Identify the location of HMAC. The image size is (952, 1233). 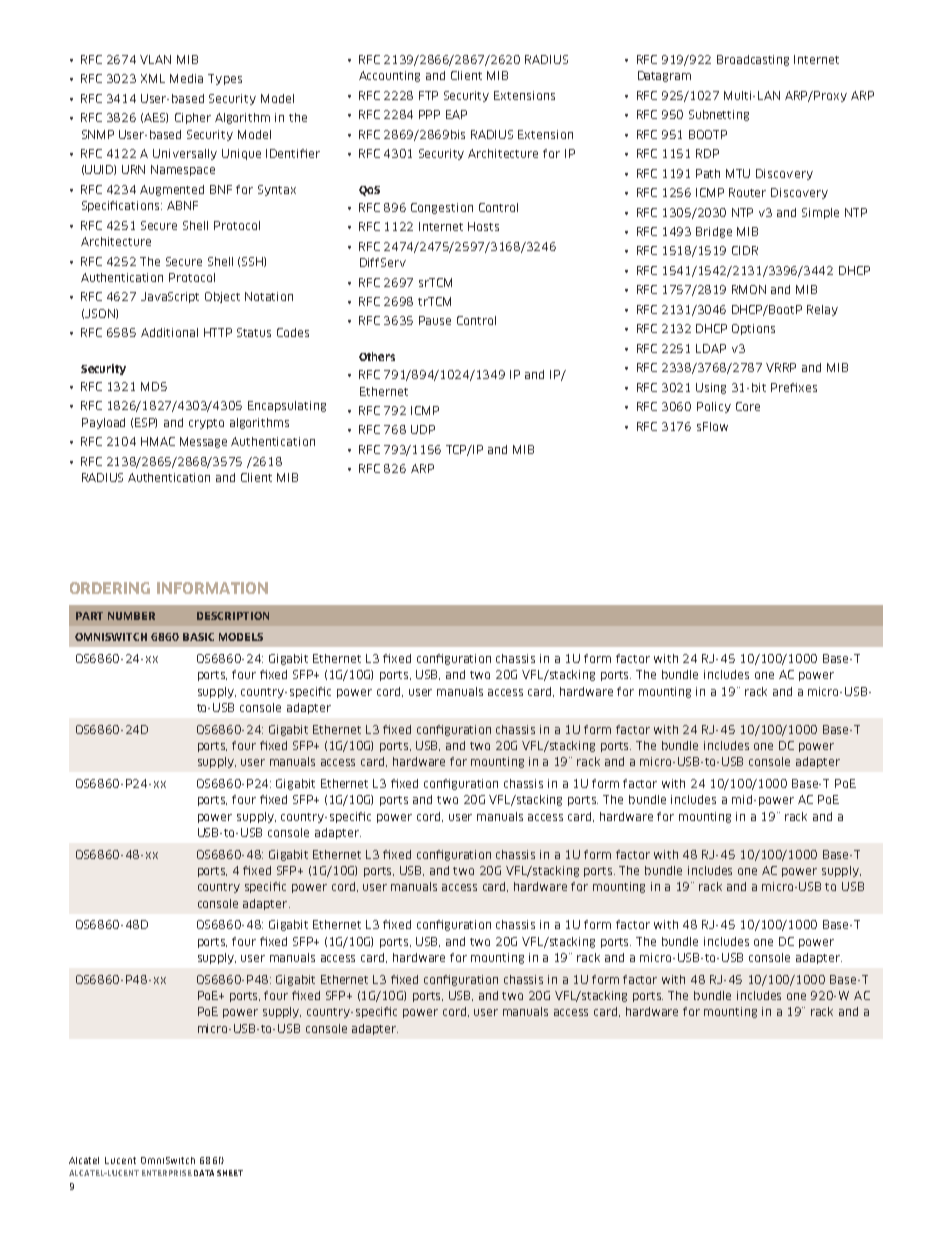
(158, 441).
